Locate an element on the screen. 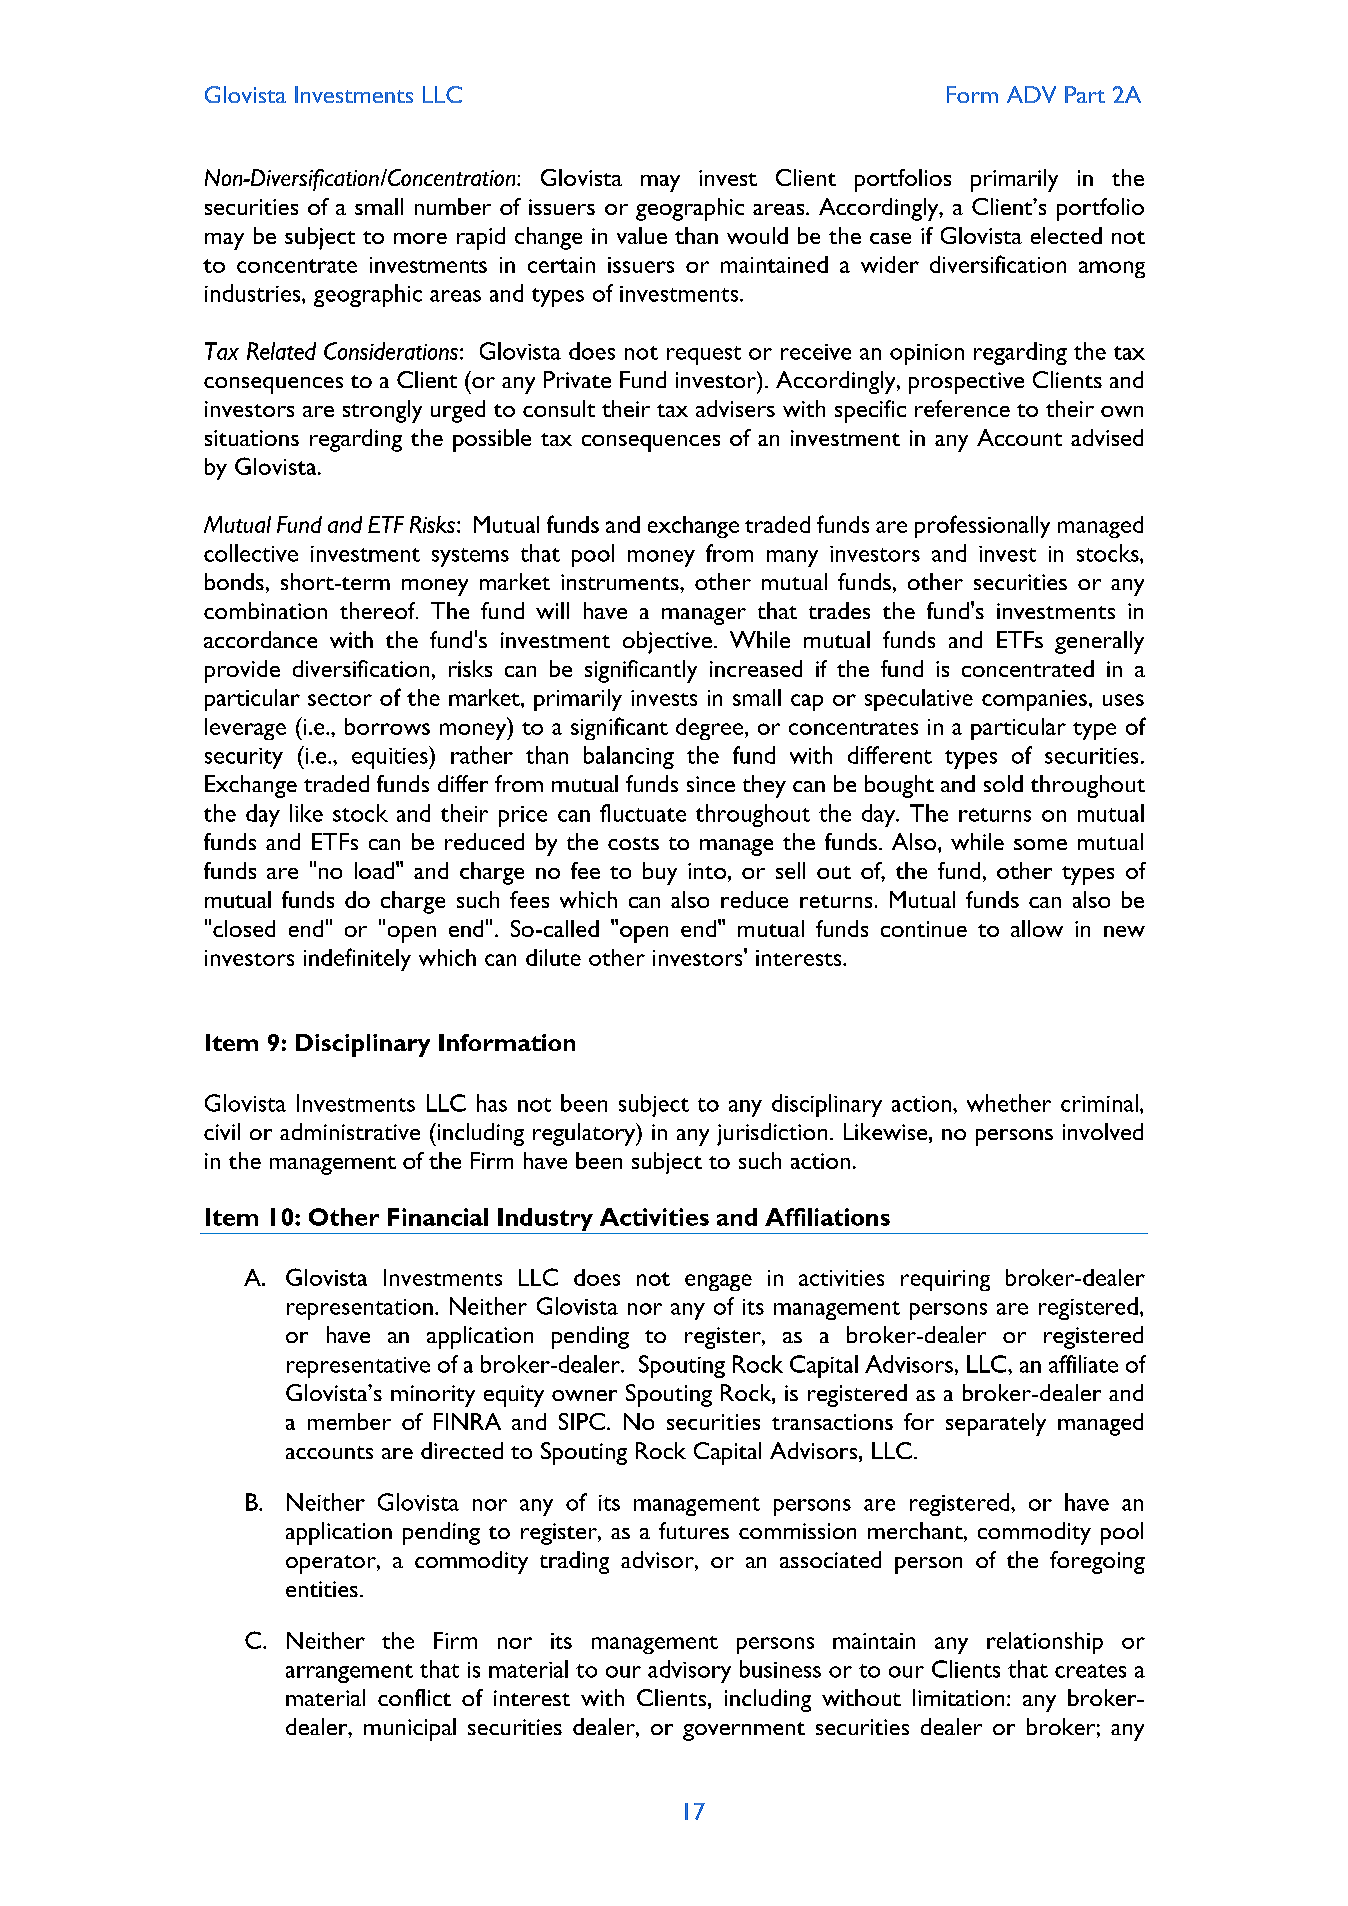 The height and width of the screenshot is (1906, 1348). industries is located at coordinates (254, 293).
